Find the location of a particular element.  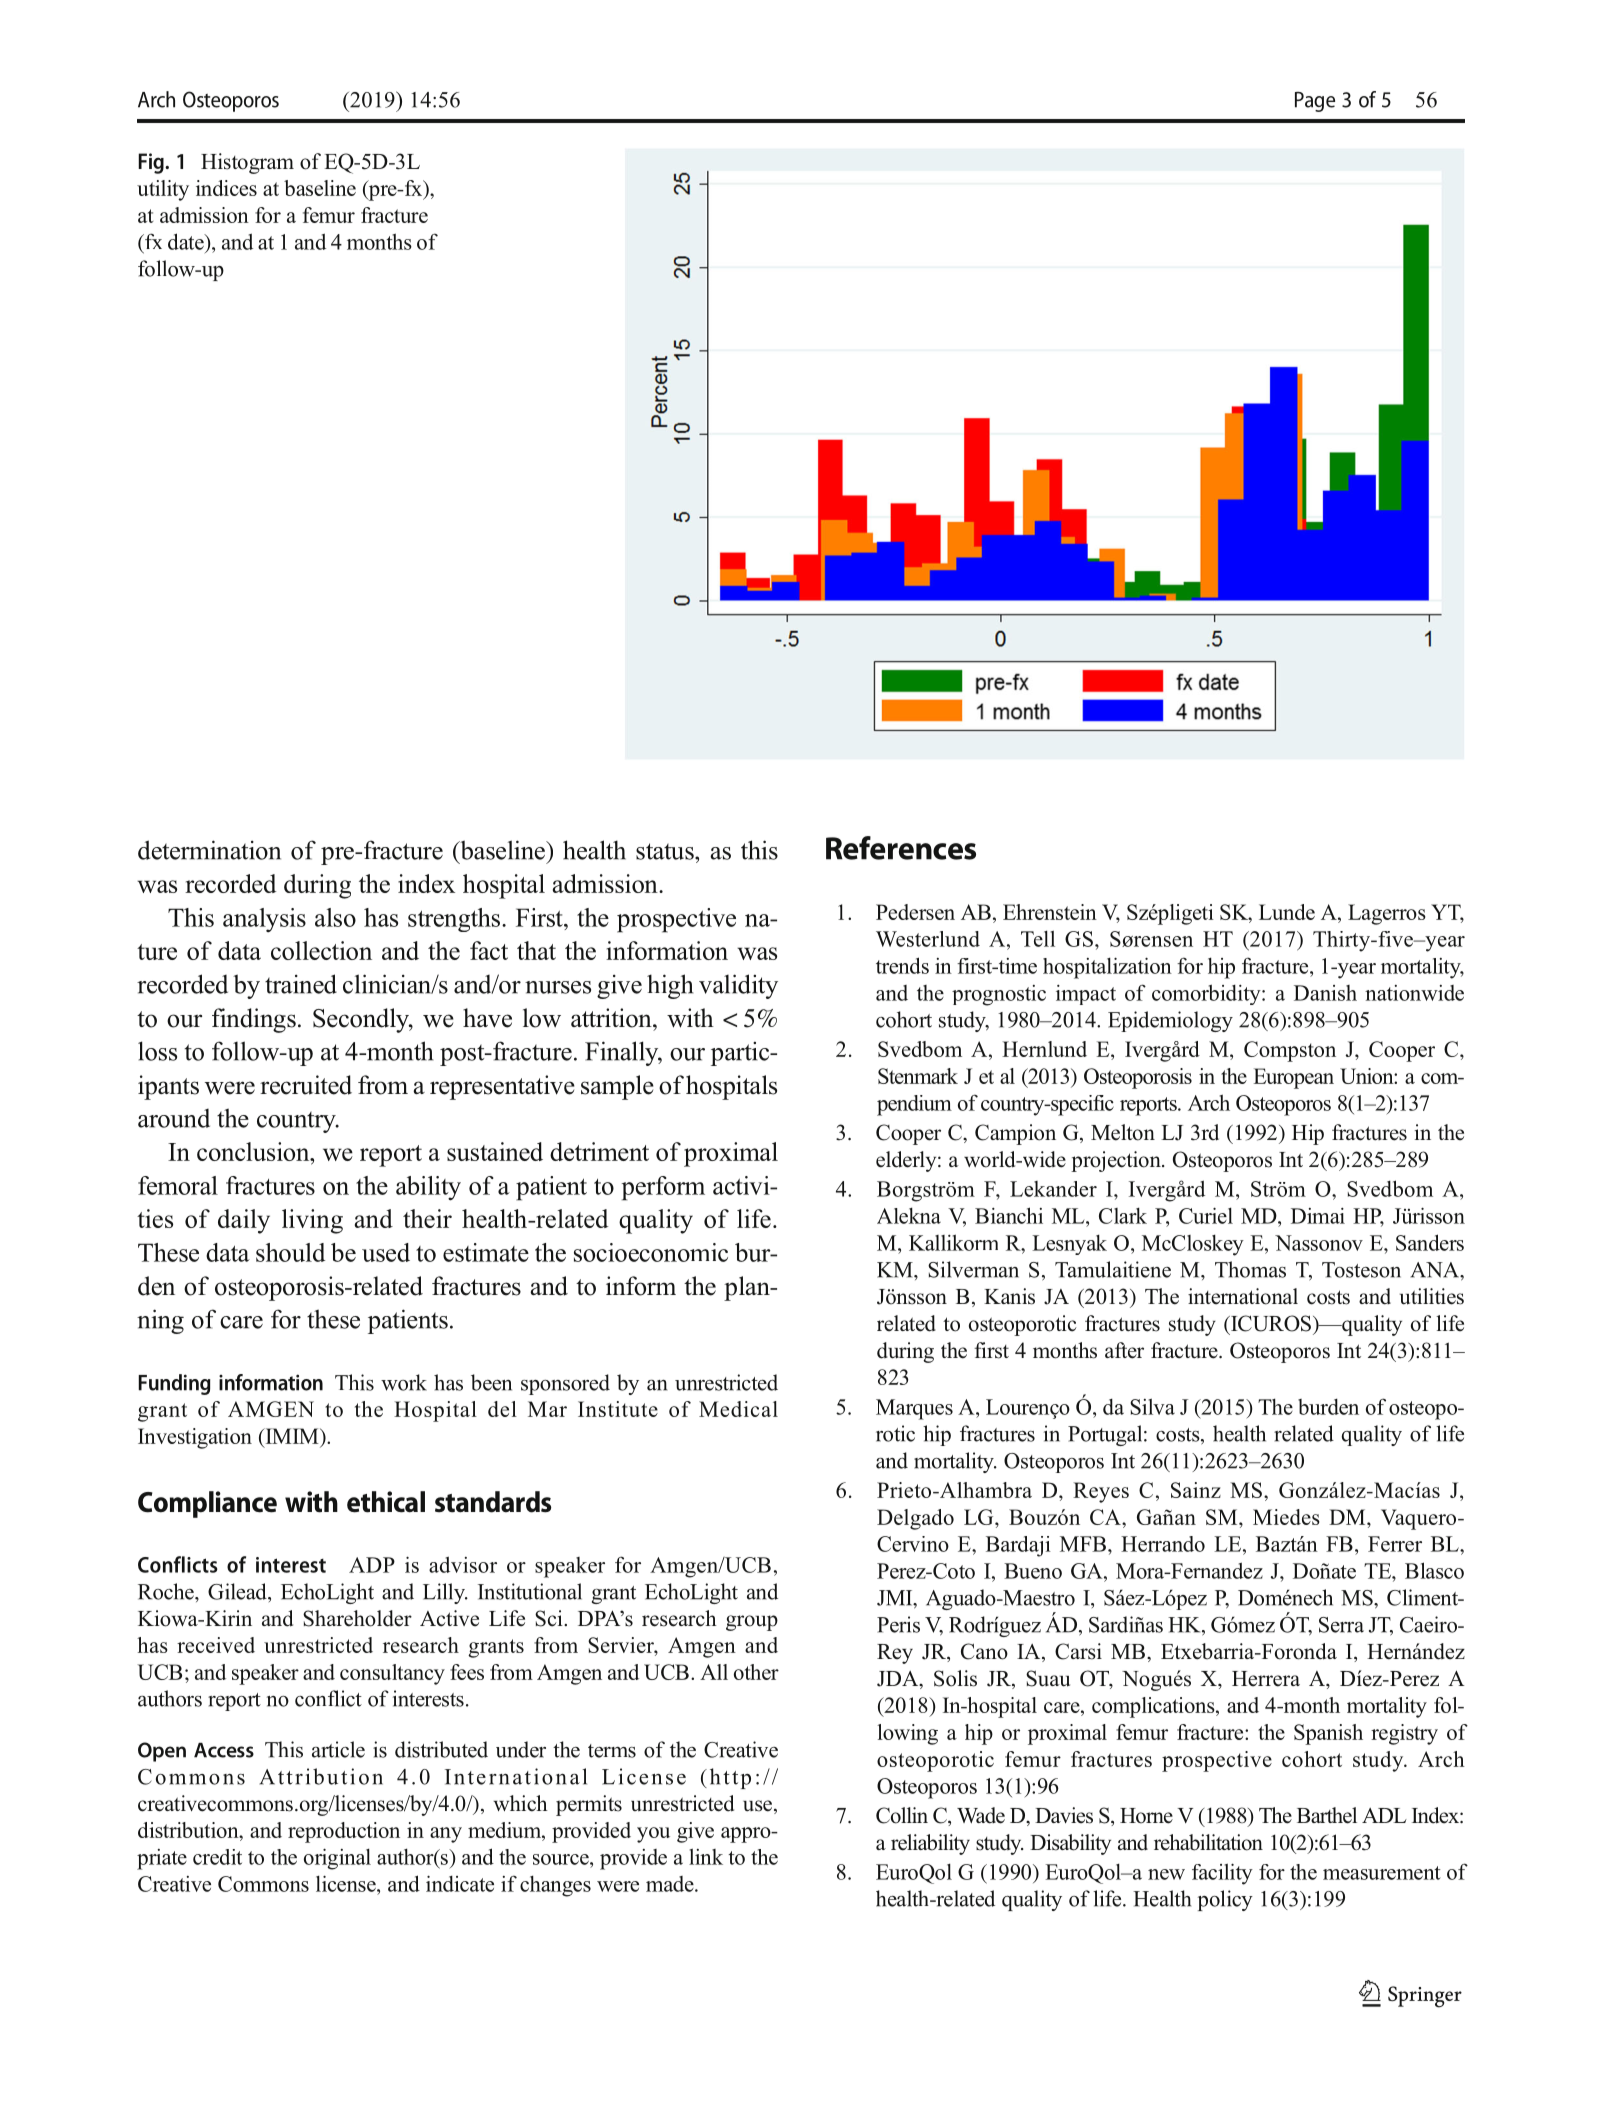

original is located at coordinates (337, 1859).
